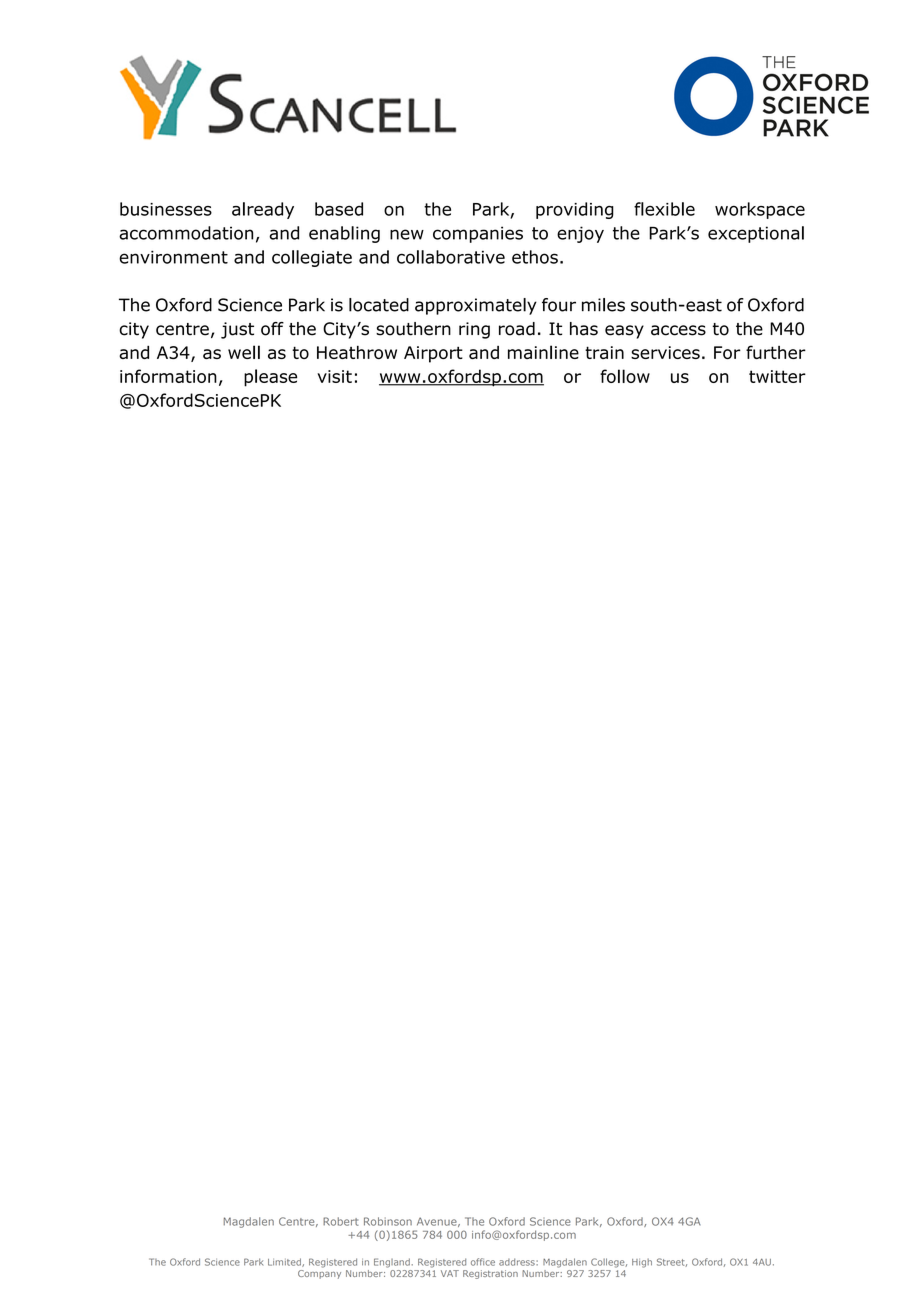 This screenshot has width=924, height=1309. Describe the element at coordinates (263, 210) in the screenshot. I see `already` at that location.
